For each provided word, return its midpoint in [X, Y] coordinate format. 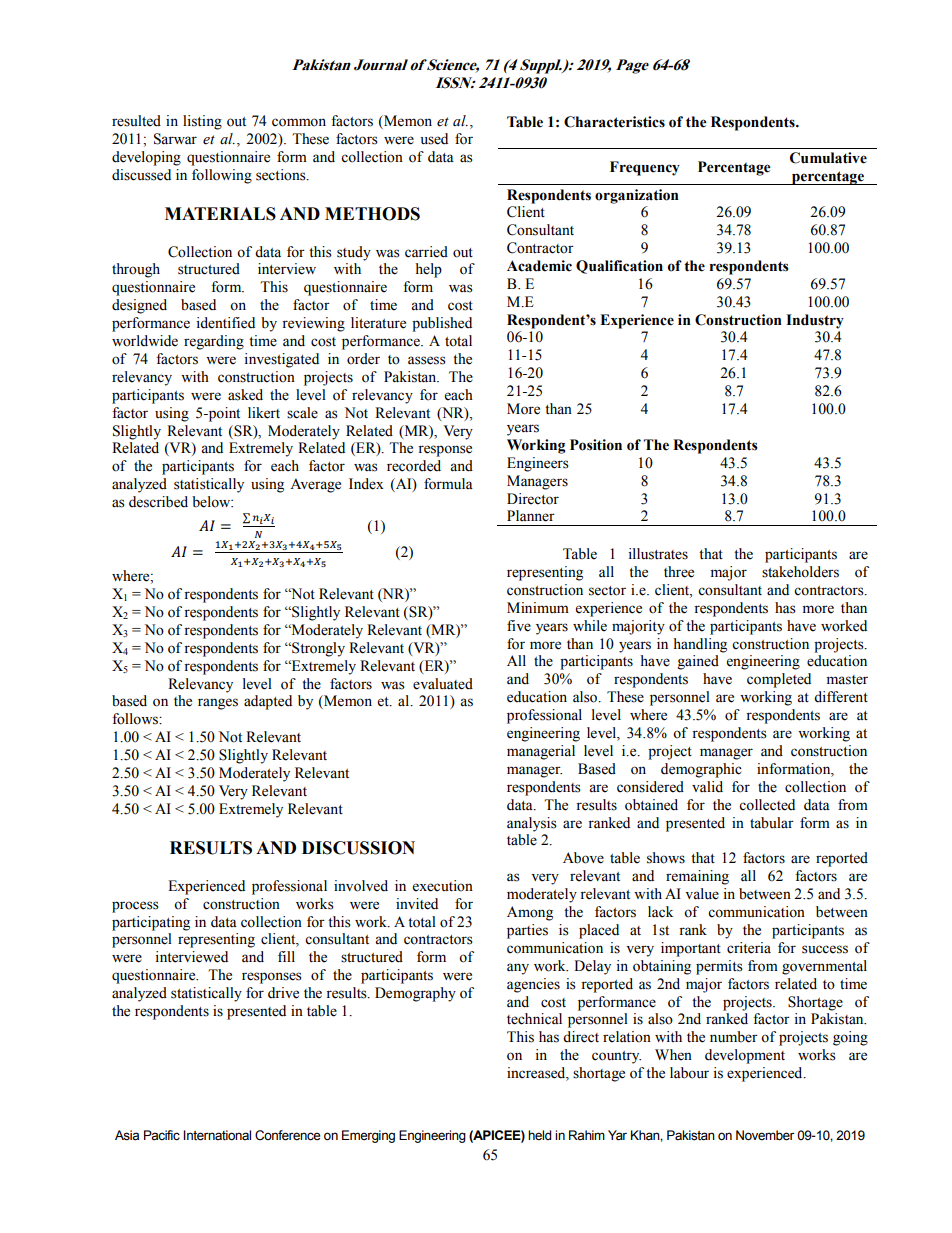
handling [700, 645]
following [222, 176]
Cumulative [828, 158]
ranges [218, 704]
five [519, 626]
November [765, 1135]
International [217, 1135]
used [434, 139]
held [539, 1135]
